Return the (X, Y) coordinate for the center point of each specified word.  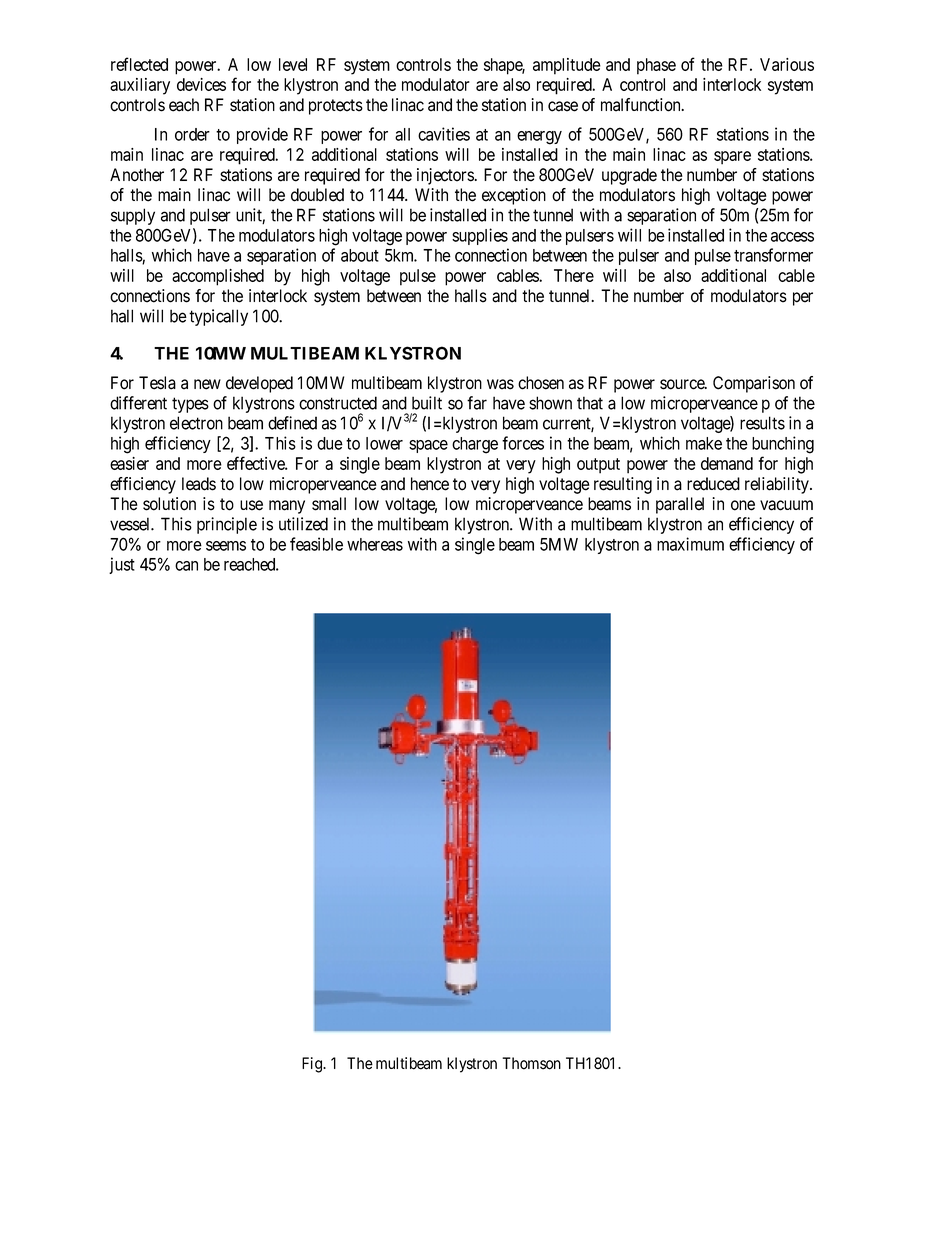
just (122, 565)
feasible (316, 544)
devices (201, 84)
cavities (444, 134)
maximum (690, 544)
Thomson (531, 1063)
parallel (680, 505)
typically (218, 317)
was (500, 384)
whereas (375, 544)
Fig (313, 1065)
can (186, 566)
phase (656, 66)
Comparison (754, 384)
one (743, 505)
